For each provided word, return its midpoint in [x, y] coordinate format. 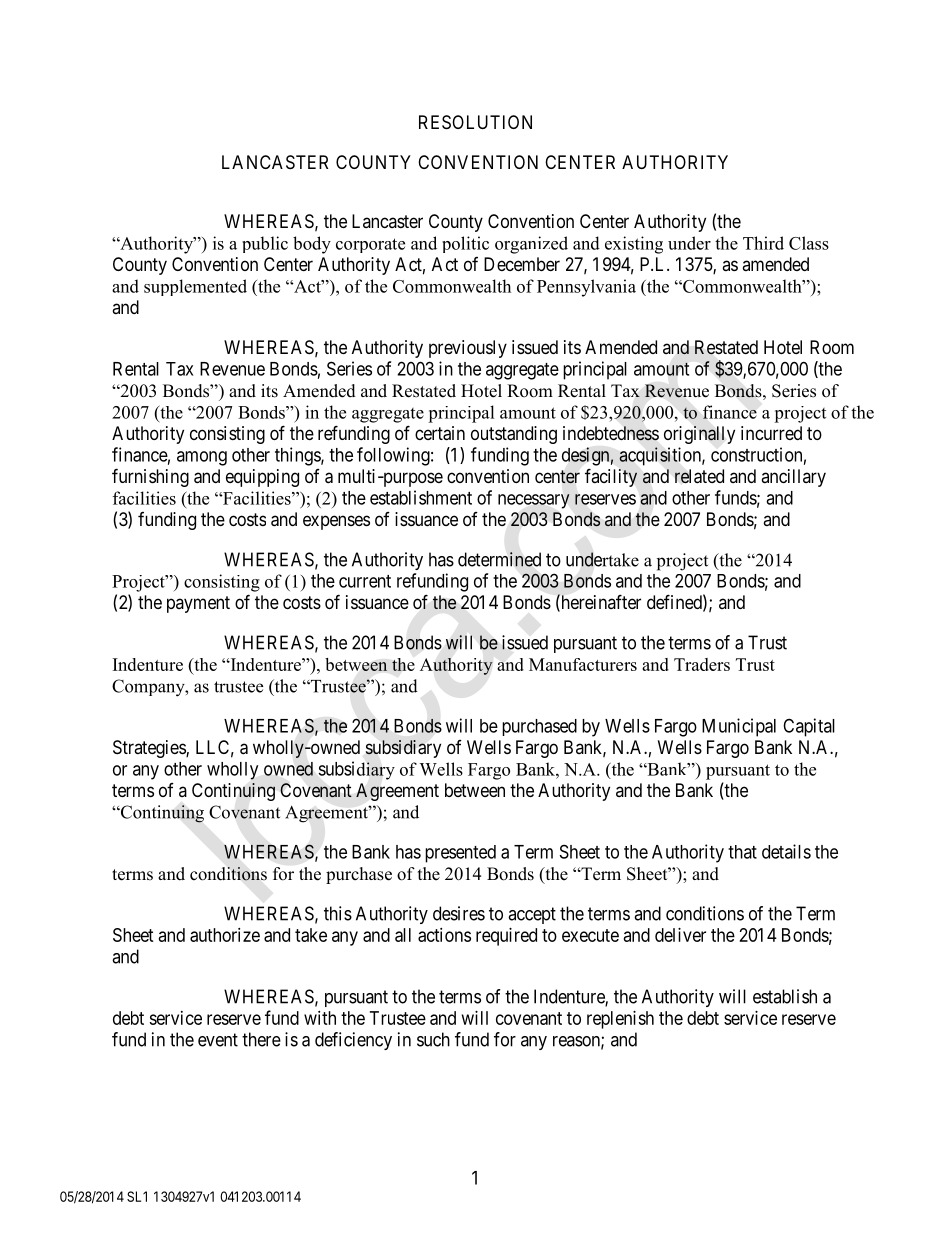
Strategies [150, 749]
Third [763, 243]
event [218, 1040]
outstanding [514, 435]
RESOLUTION [475, 122]
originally [699, 435]
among [202, 458]
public [265, 244]
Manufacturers [583, 664]
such [433, 1039]
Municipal [739, 727]
